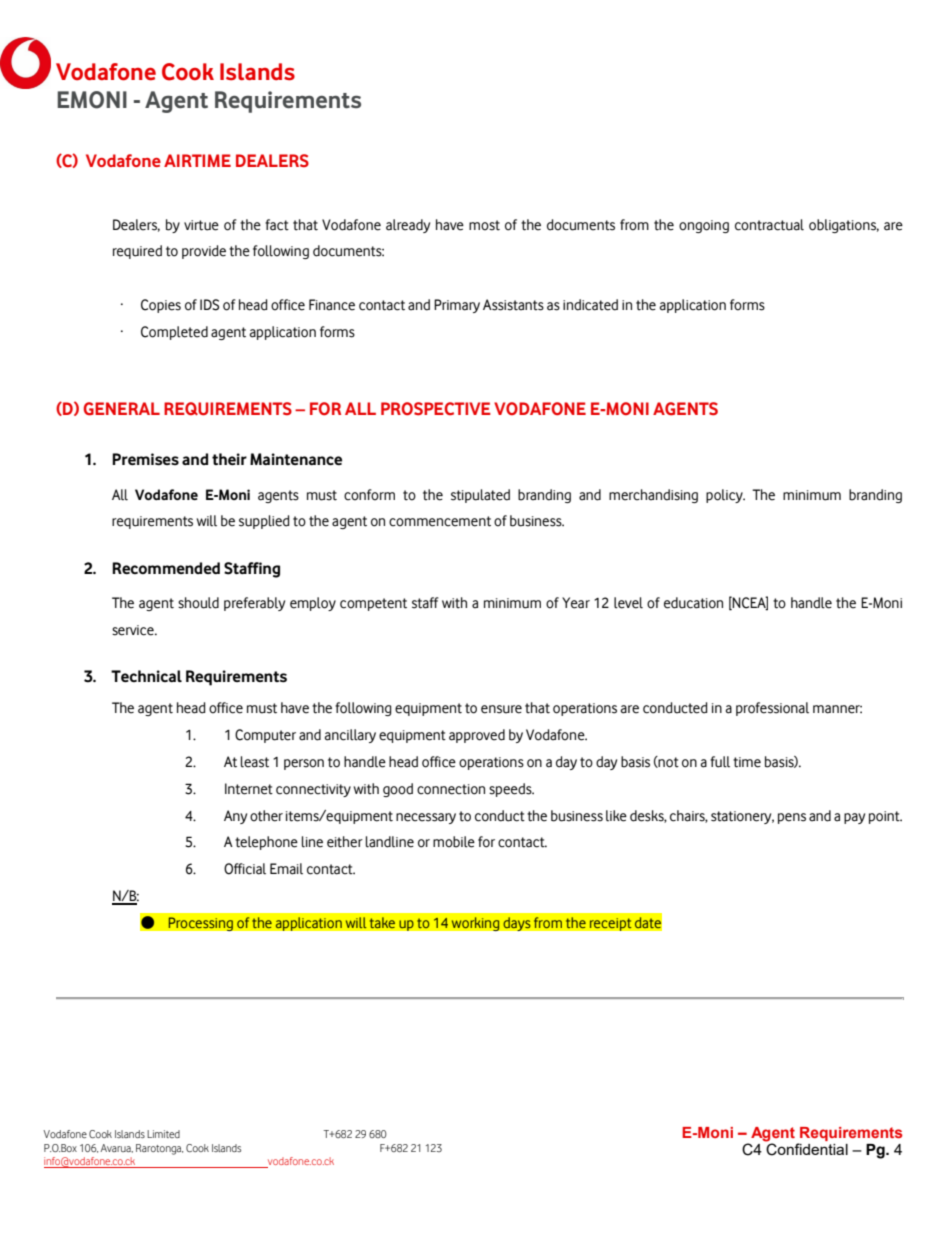 The height and width of the screenshot is (1233, 952). I want to click on provide, so click(204, 252).
